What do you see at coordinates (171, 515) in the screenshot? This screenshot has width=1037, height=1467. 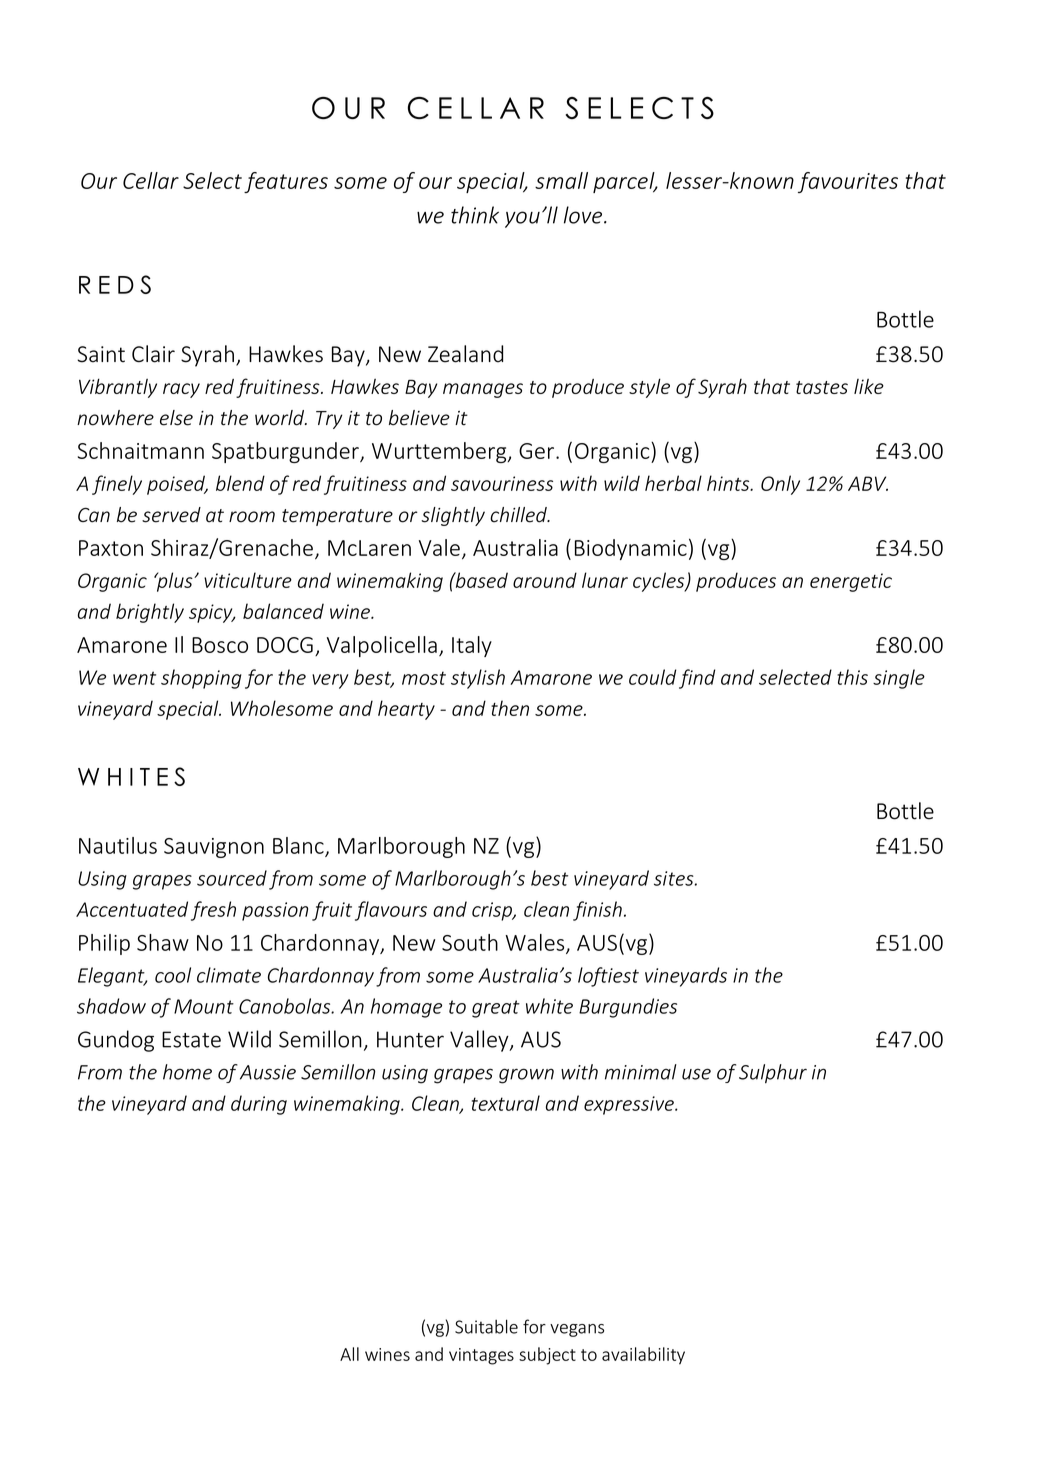 I see `served` at bounding box center [171, 515].
